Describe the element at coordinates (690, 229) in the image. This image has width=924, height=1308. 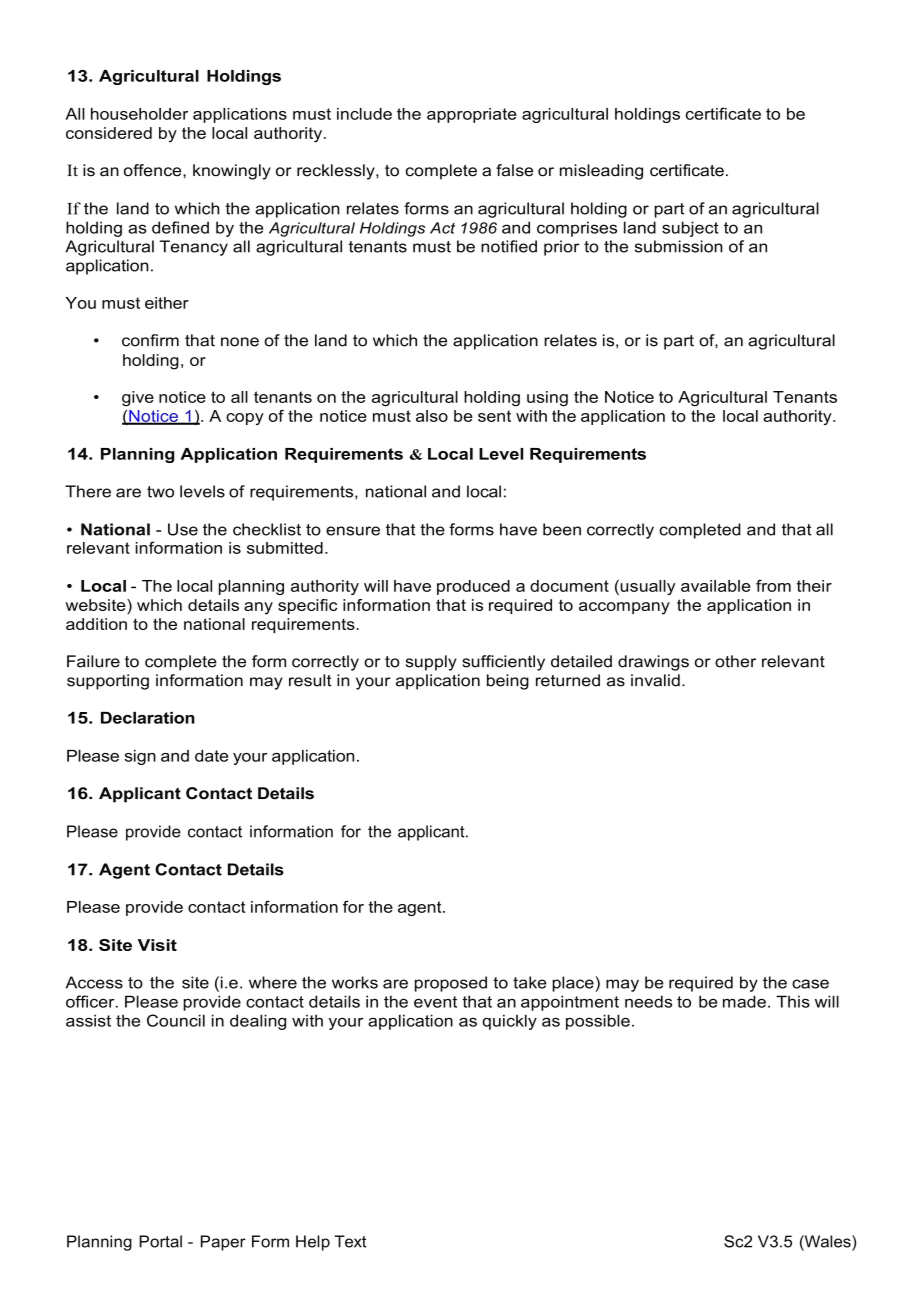
I see `subject` at that location.
